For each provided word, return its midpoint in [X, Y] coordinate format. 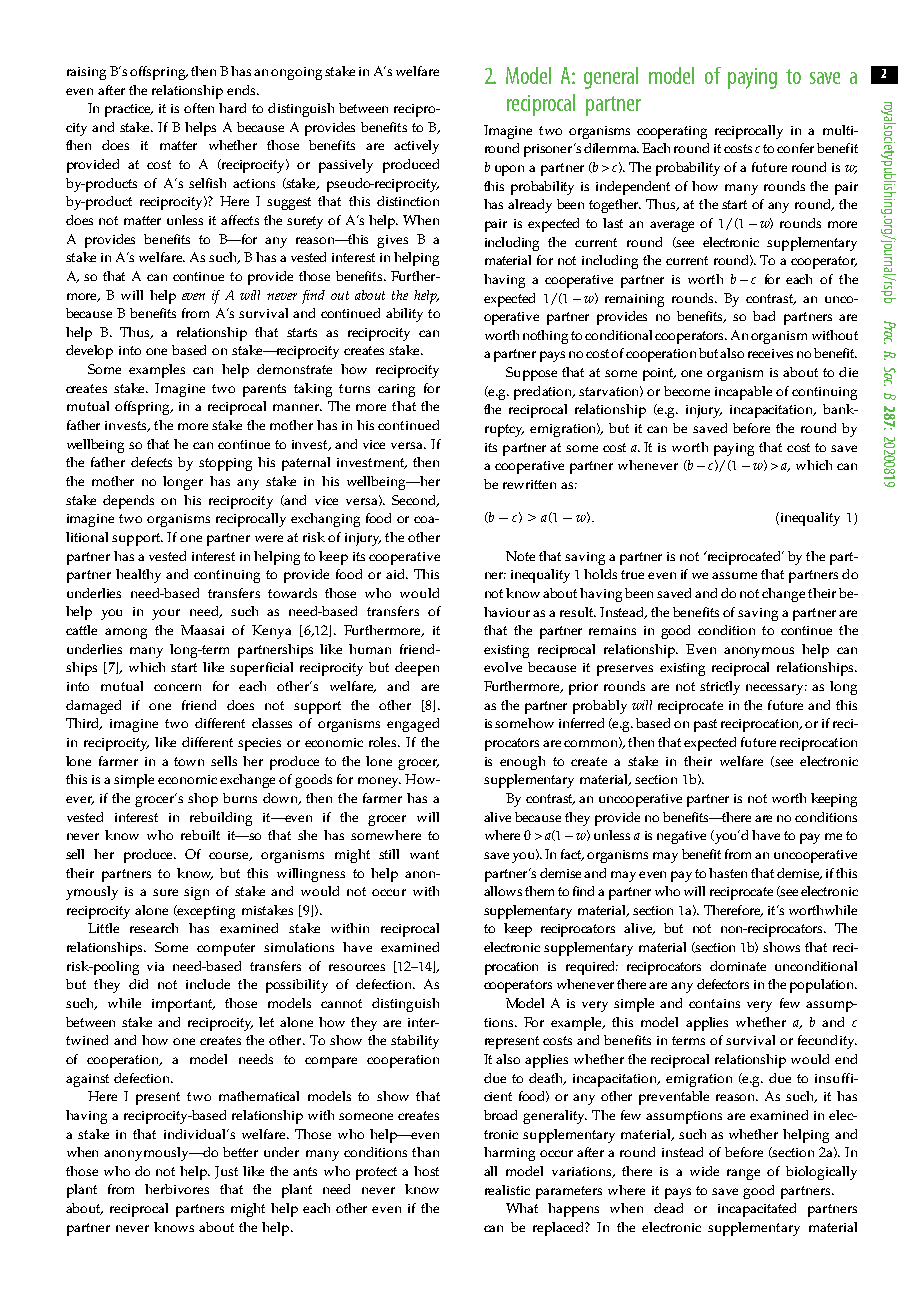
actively [416, 147]
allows [503, 891]
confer [795, 148]
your [166, 614]
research [154, 928]
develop [89, 352]
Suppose [531, 374]
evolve [503, 667]
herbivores [177, 1189]
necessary [776, 689]
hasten [728, 873]
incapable [743, 393]
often [199, 108]
